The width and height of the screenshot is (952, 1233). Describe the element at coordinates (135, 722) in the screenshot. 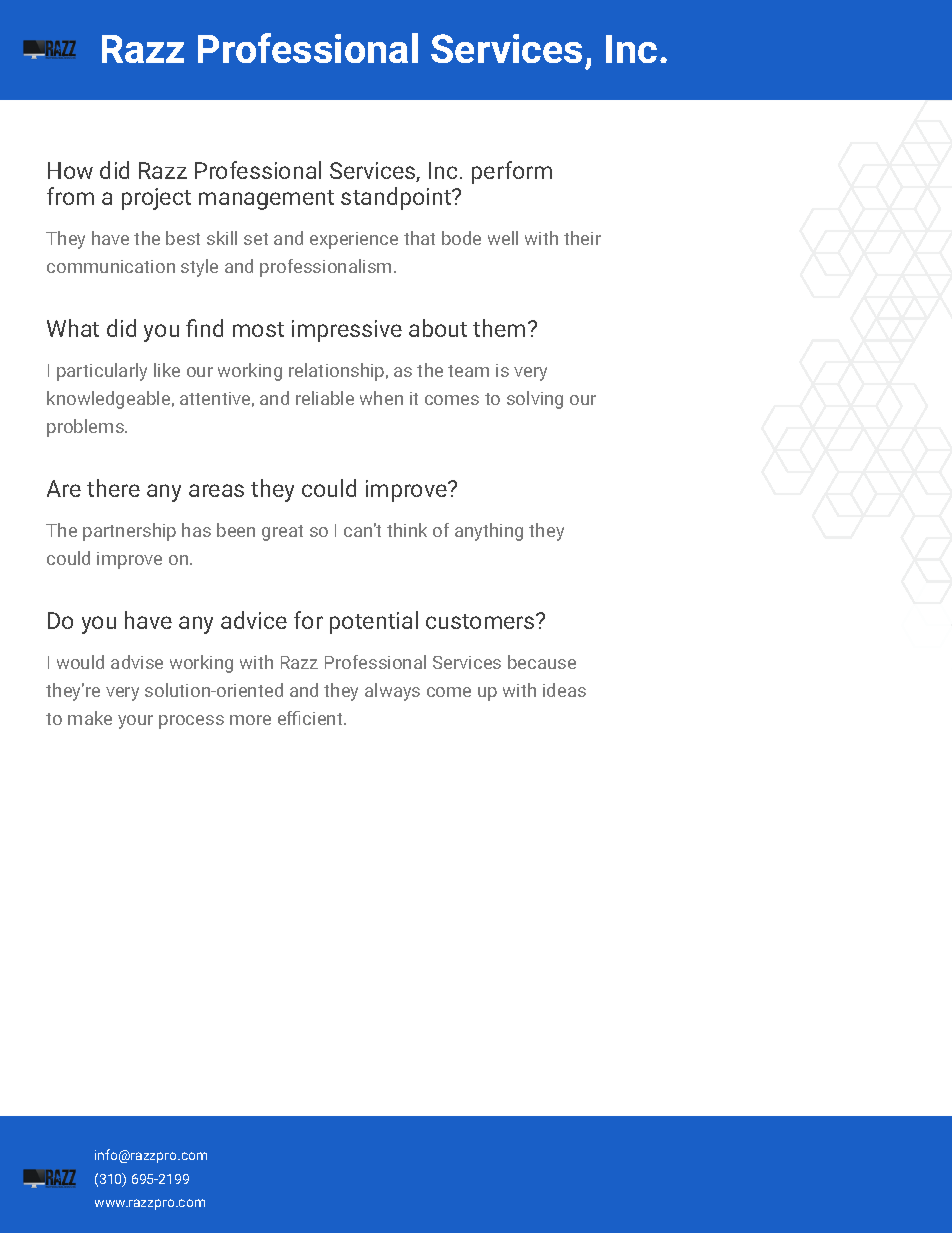

I see `your` at that location.
